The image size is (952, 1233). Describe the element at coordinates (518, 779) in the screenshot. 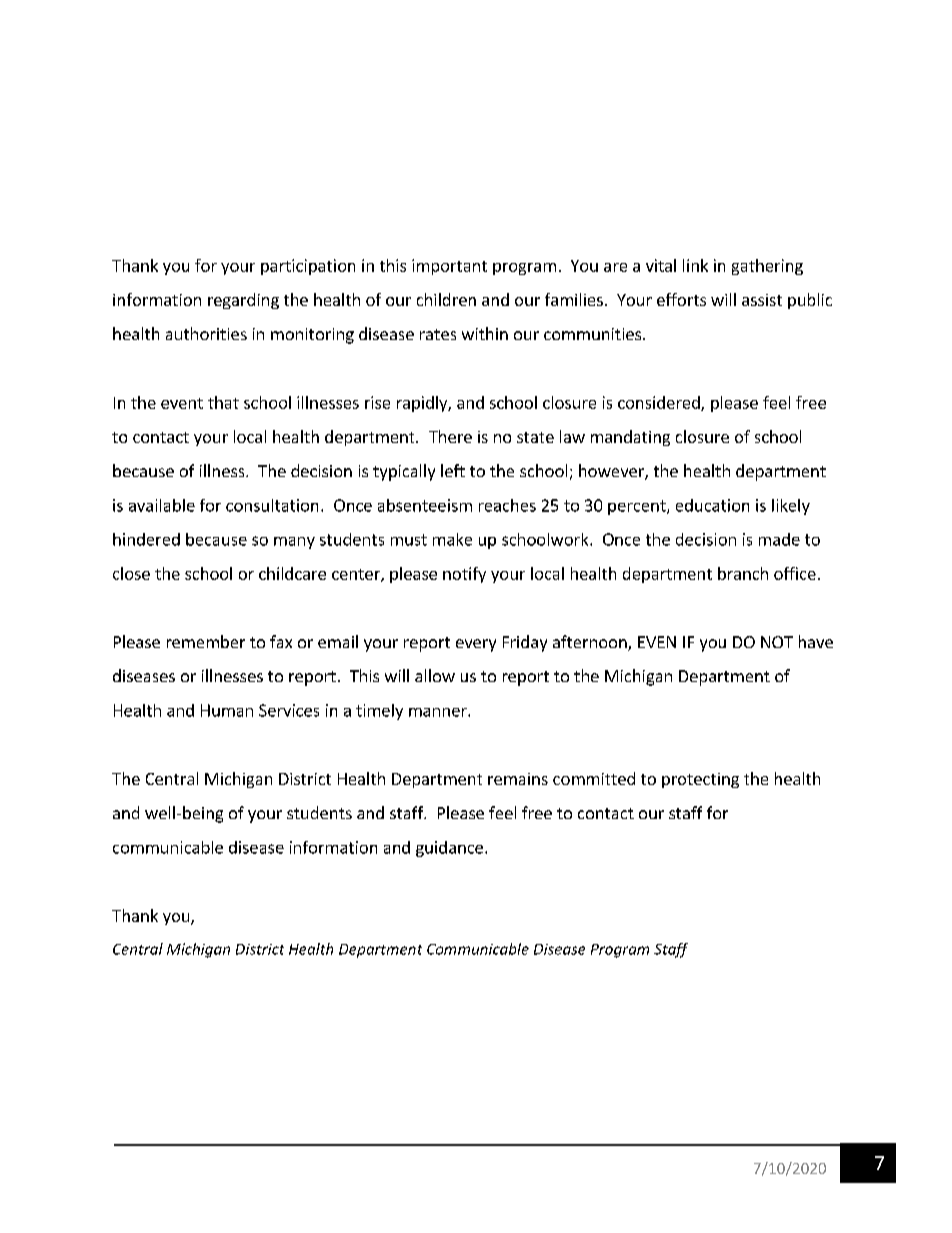

I see `remains` at that location.
